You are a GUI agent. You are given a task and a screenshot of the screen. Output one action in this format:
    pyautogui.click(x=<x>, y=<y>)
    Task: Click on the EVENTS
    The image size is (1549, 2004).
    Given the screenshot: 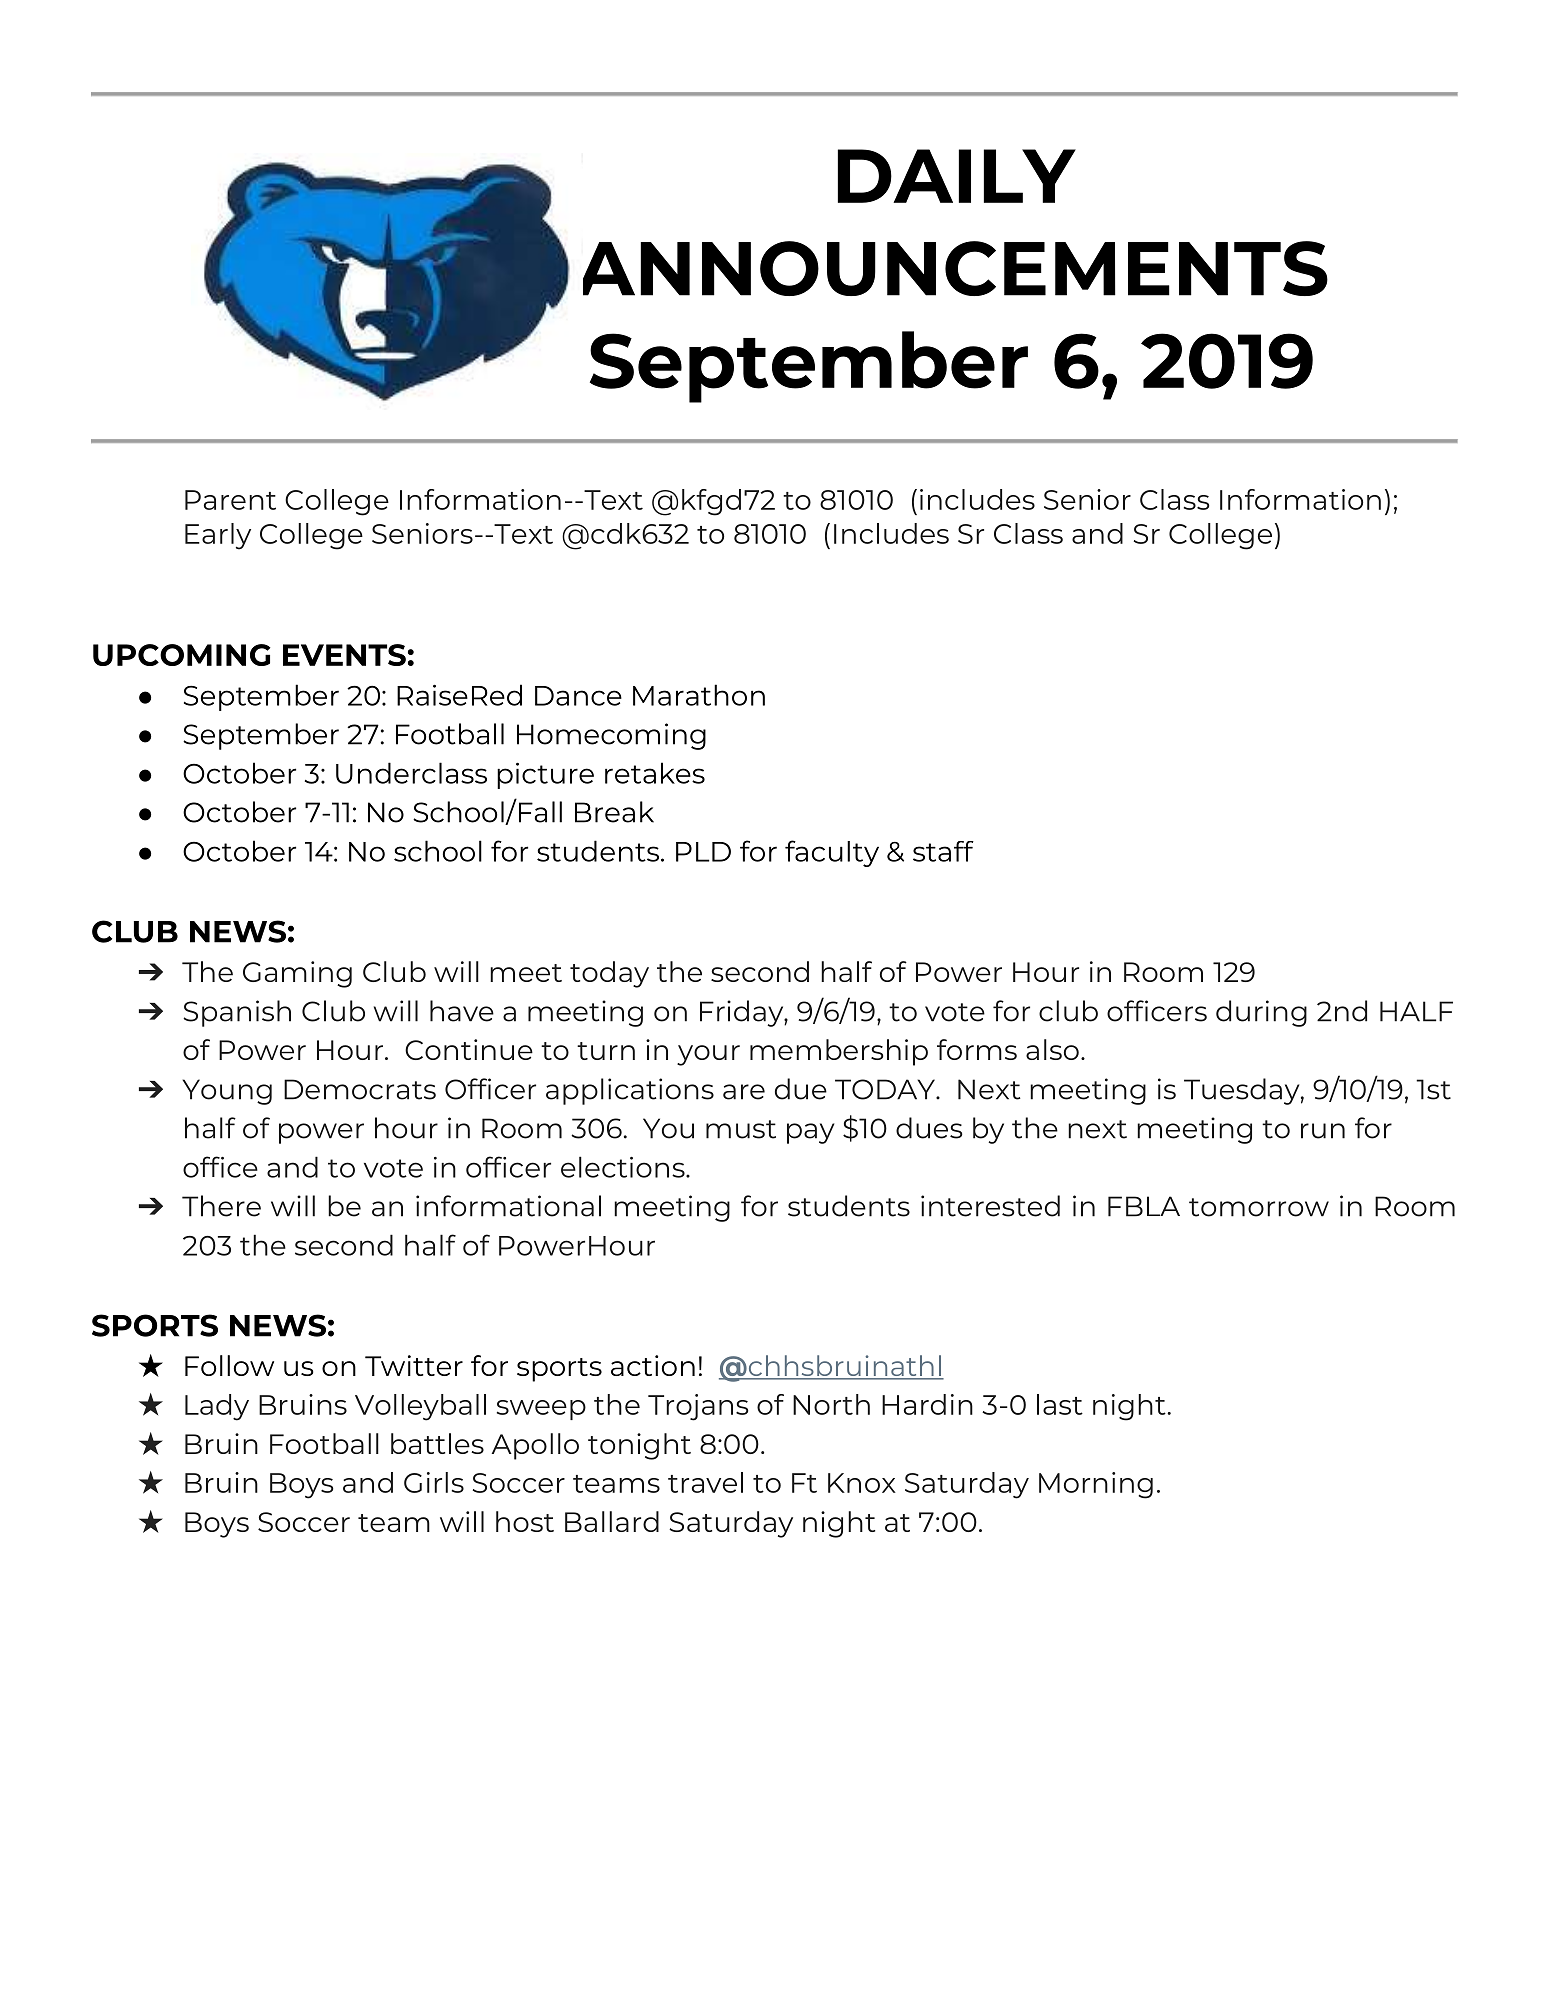 What is the action you would take?
    pyautogui.click(x=344, y=655)
